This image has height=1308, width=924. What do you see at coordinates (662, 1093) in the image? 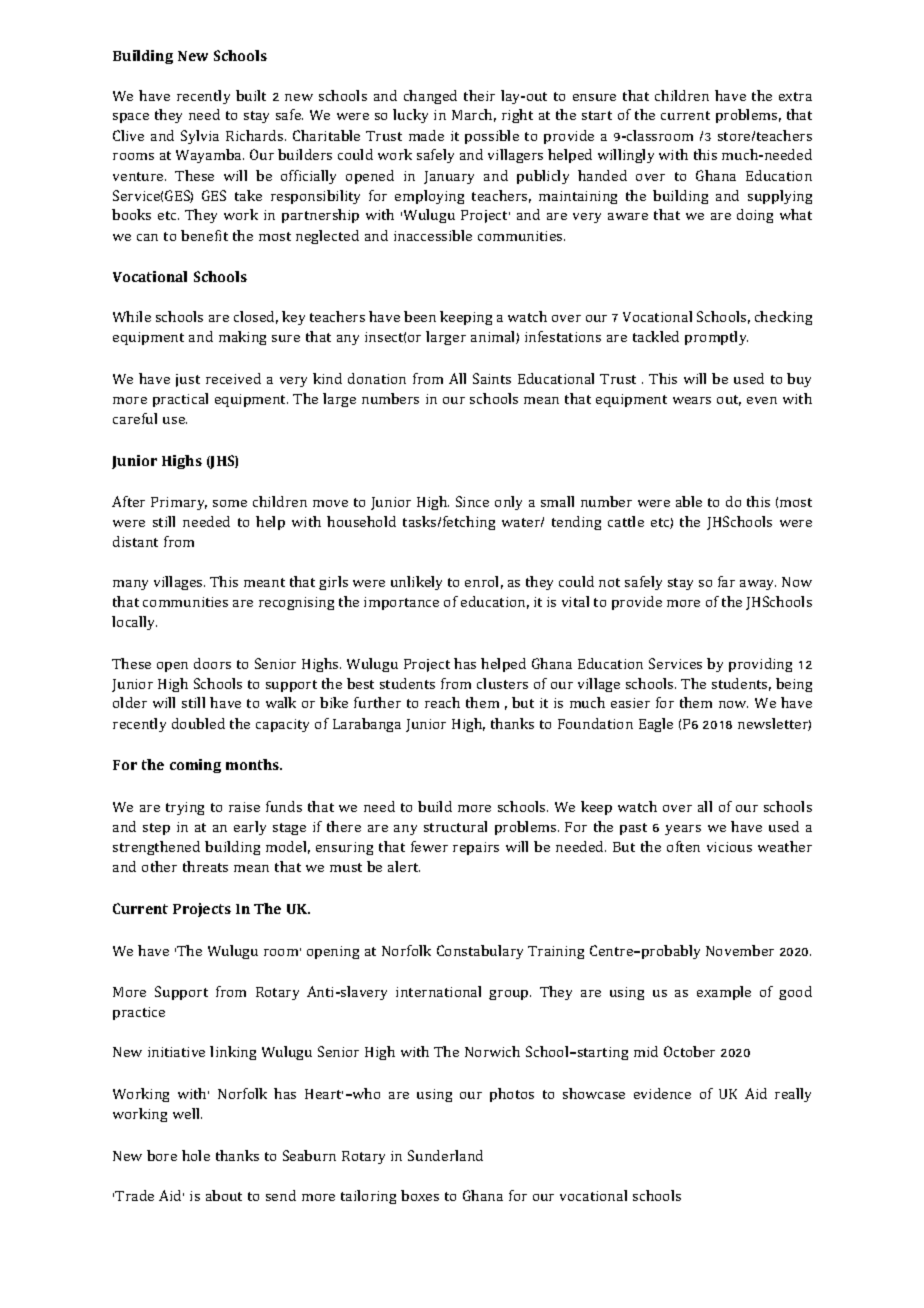
I see `evidence` at bounding box center [662, 1093].
